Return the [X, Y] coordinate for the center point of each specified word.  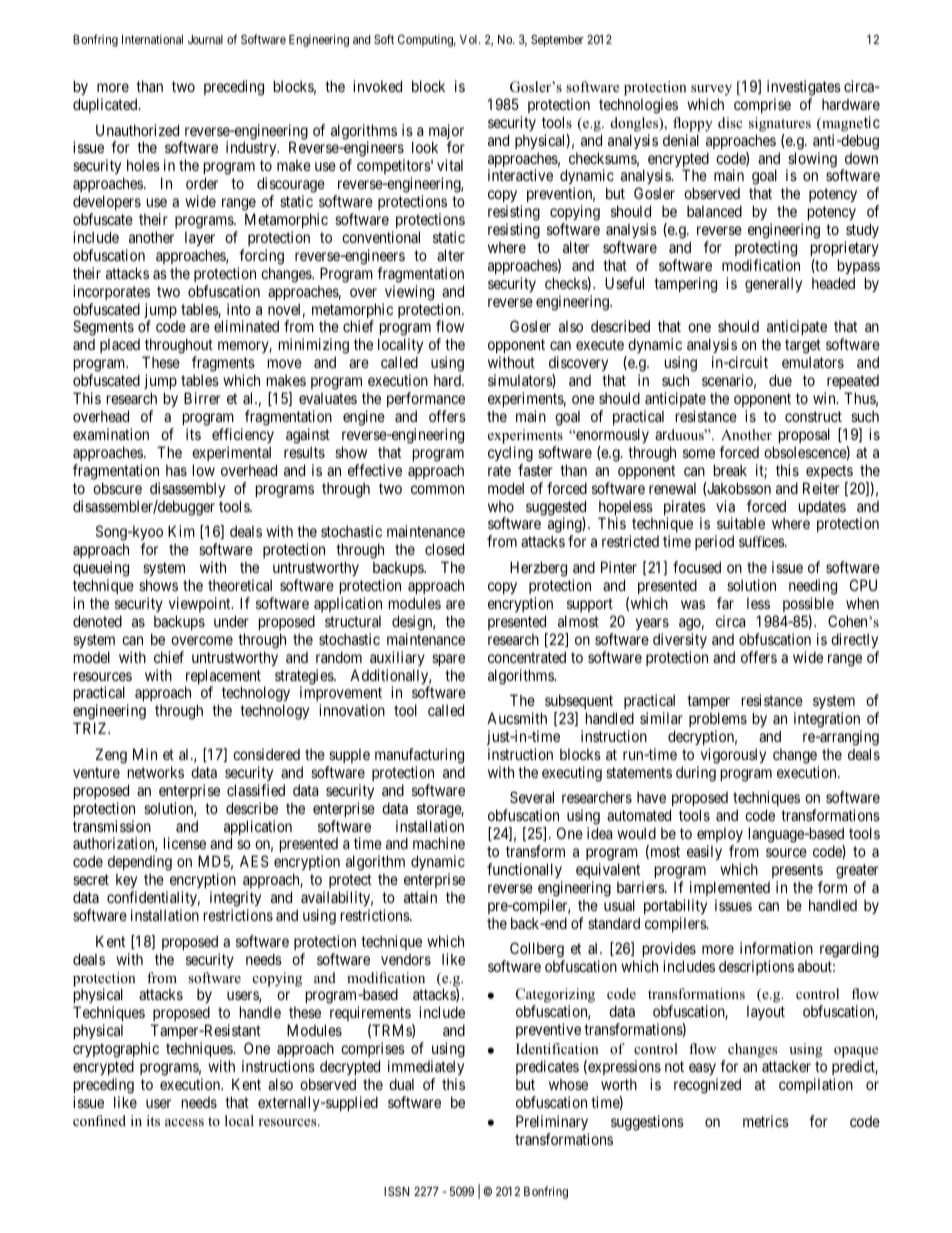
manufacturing [419, 756]
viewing [409, 293]
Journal [205, 39]
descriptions [756, 967]
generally [773, 285]
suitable [741, 523]
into [239, 309]
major [446, 133]
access [184, 1122]
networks [156, 772]
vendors [406, 959]
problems [718, 719]
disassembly [187, 489]
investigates [804, 88]
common [437, 489]
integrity [235, 899]
